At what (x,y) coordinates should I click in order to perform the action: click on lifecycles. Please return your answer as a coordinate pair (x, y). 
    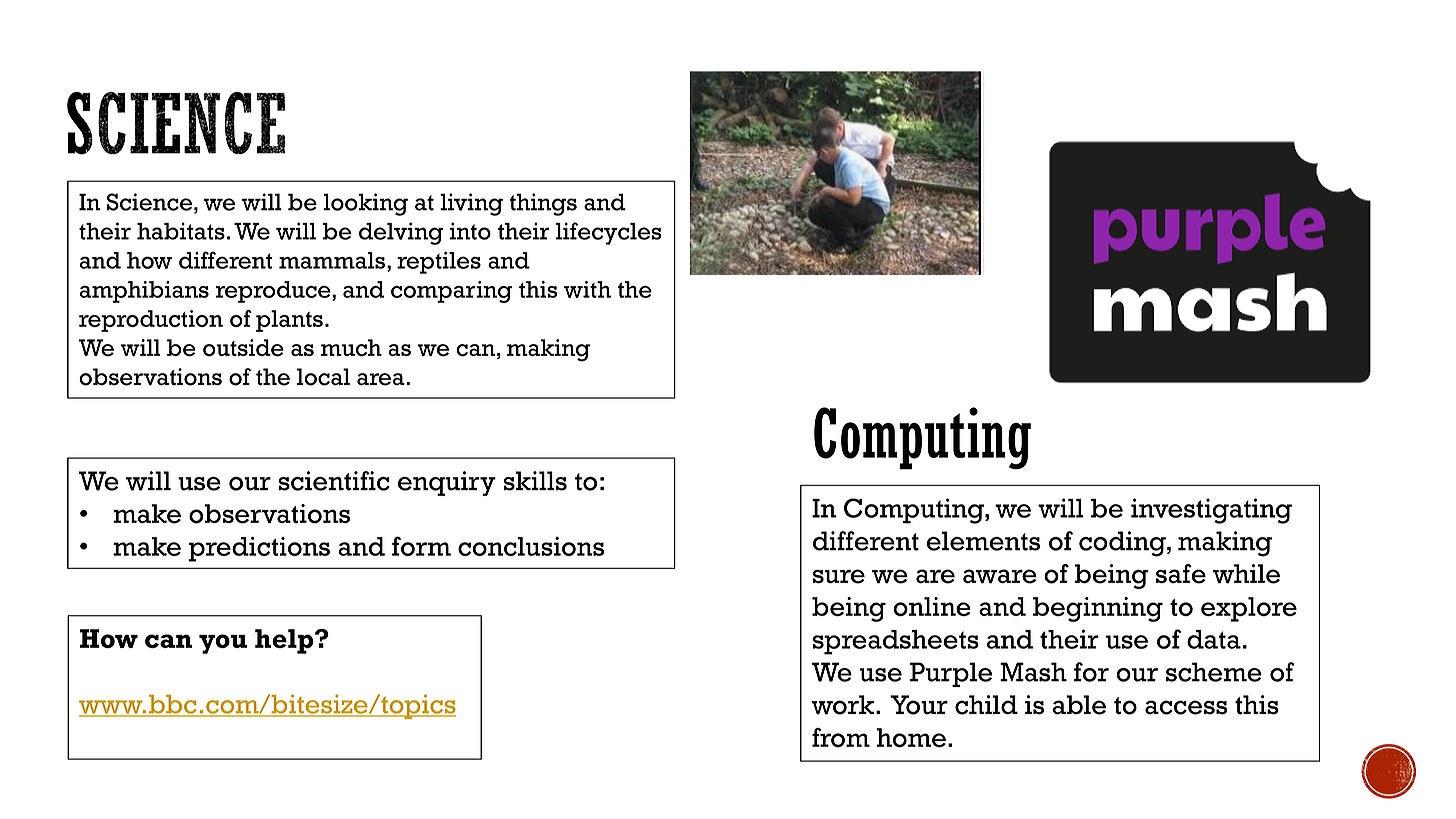
    Looking at the image, I should click on (609, 233).
